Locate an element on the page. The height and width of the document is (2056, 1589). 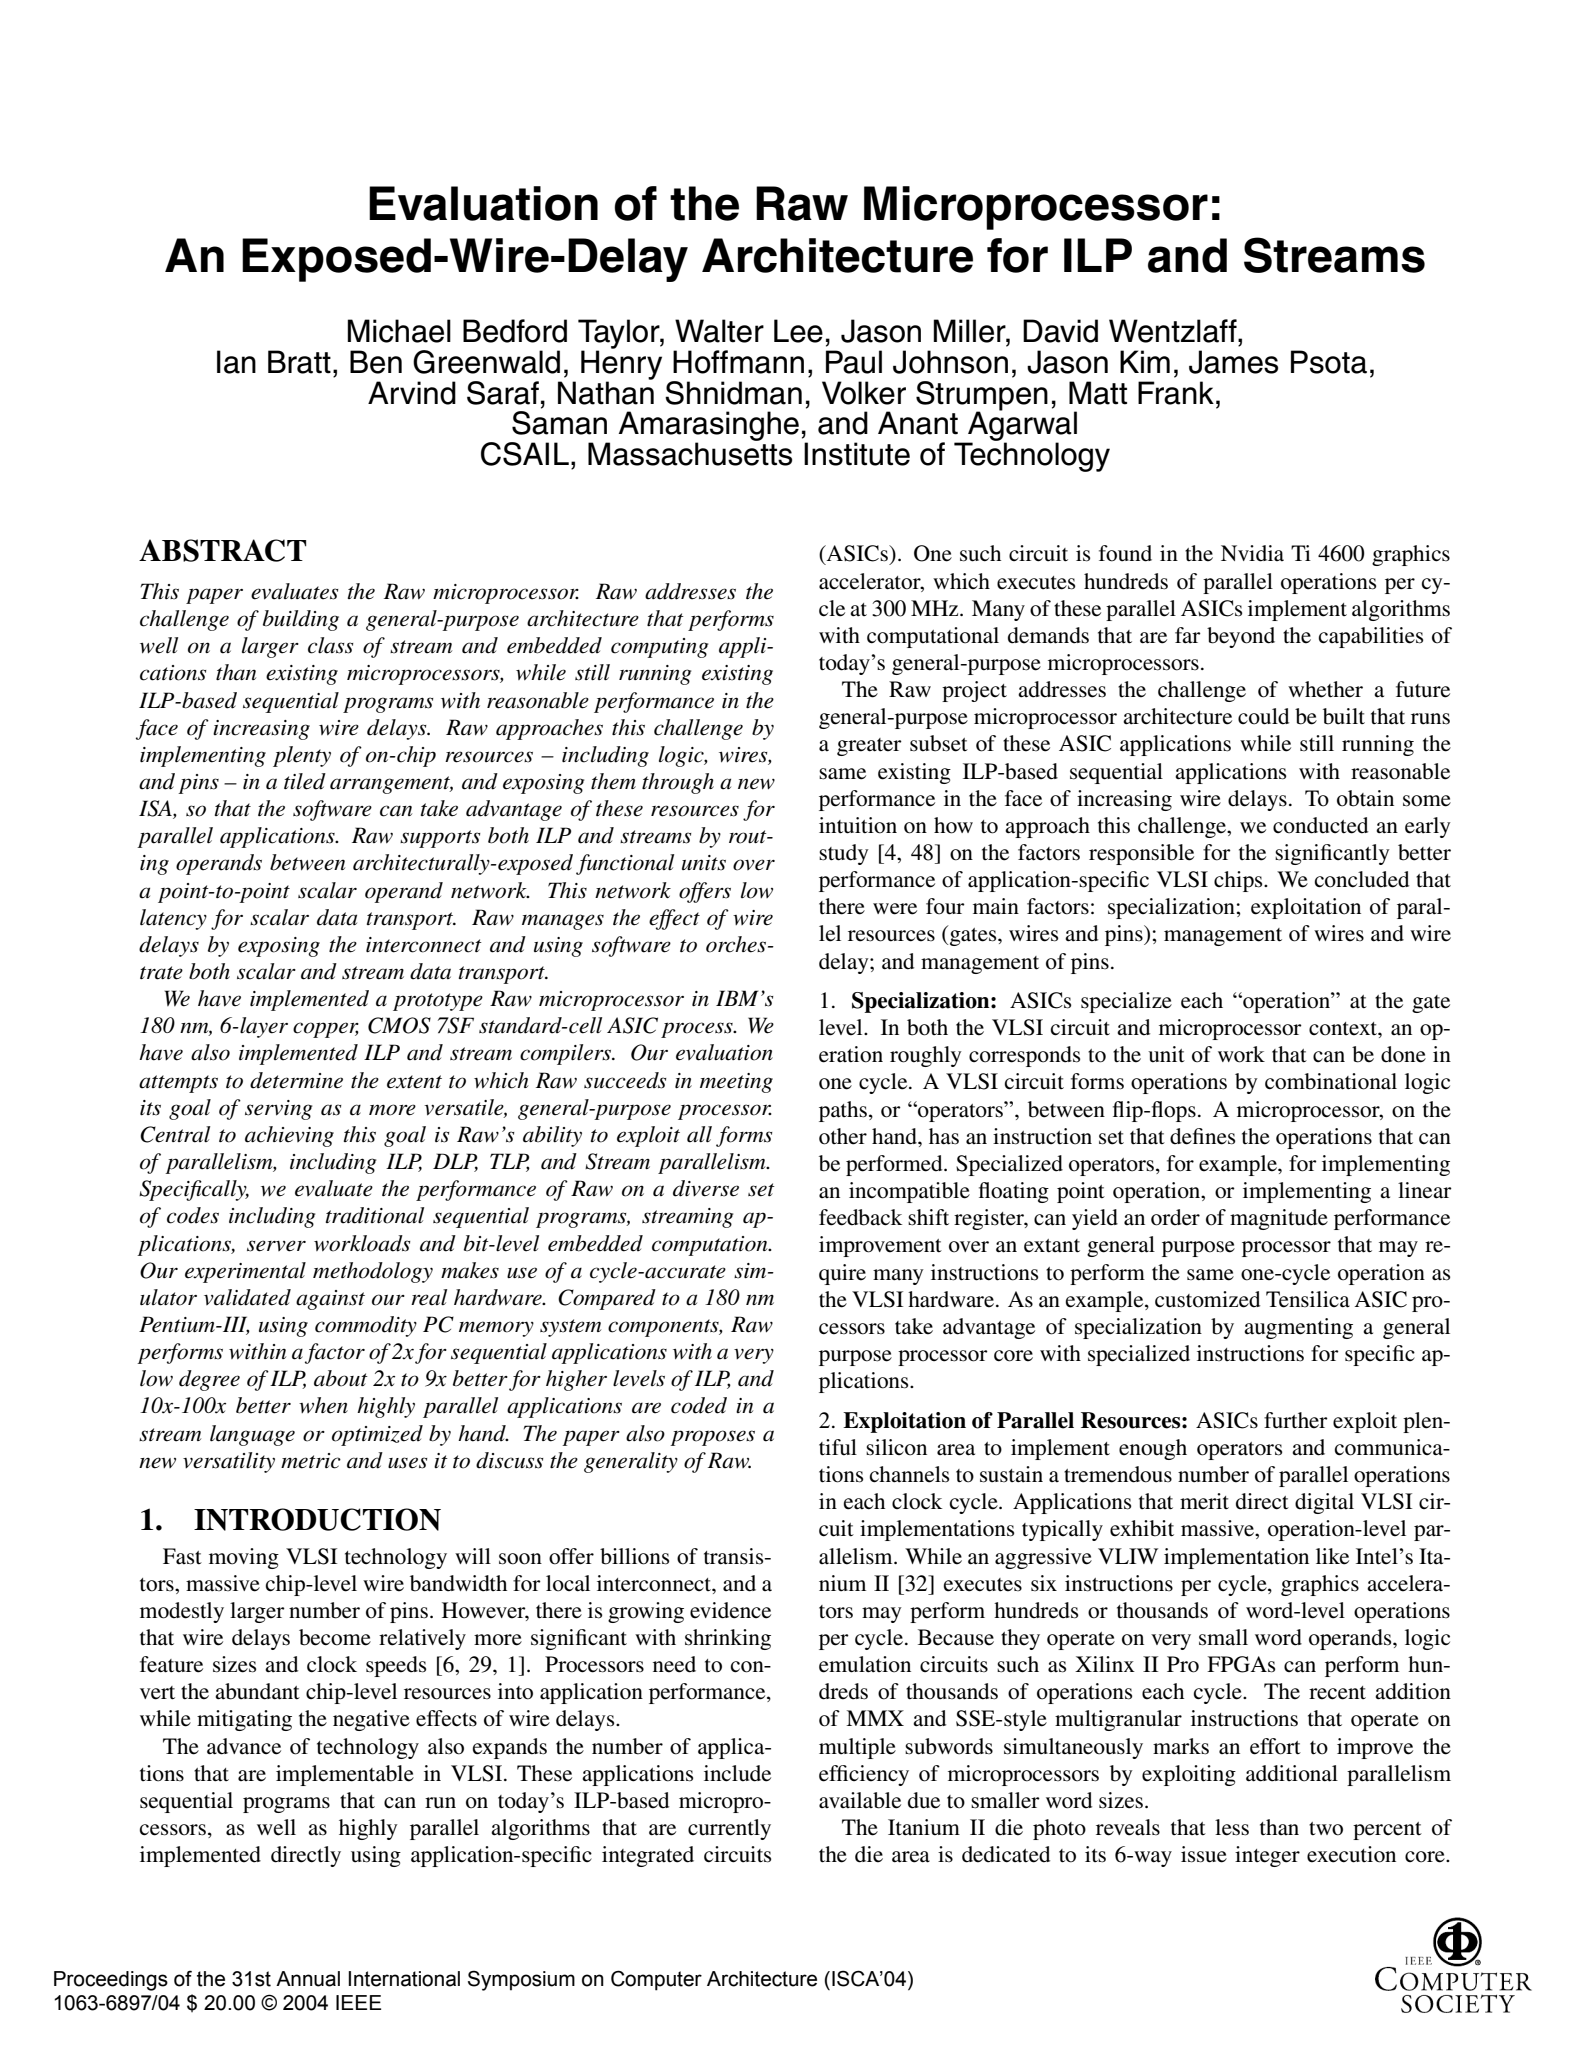
Hoffmann is located at coordinates (738, 362).
